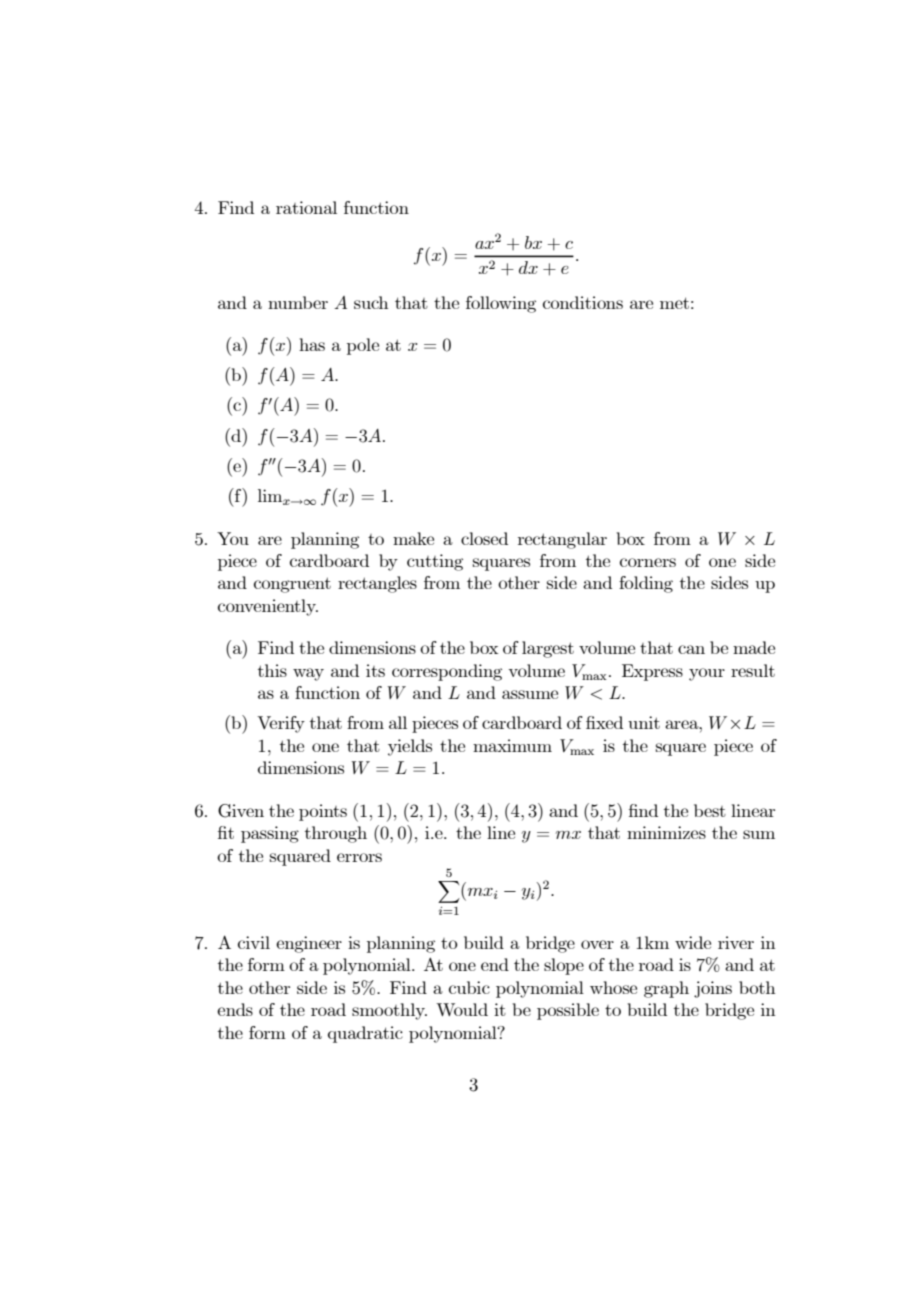  I want to click on met, so click(674, 303).
